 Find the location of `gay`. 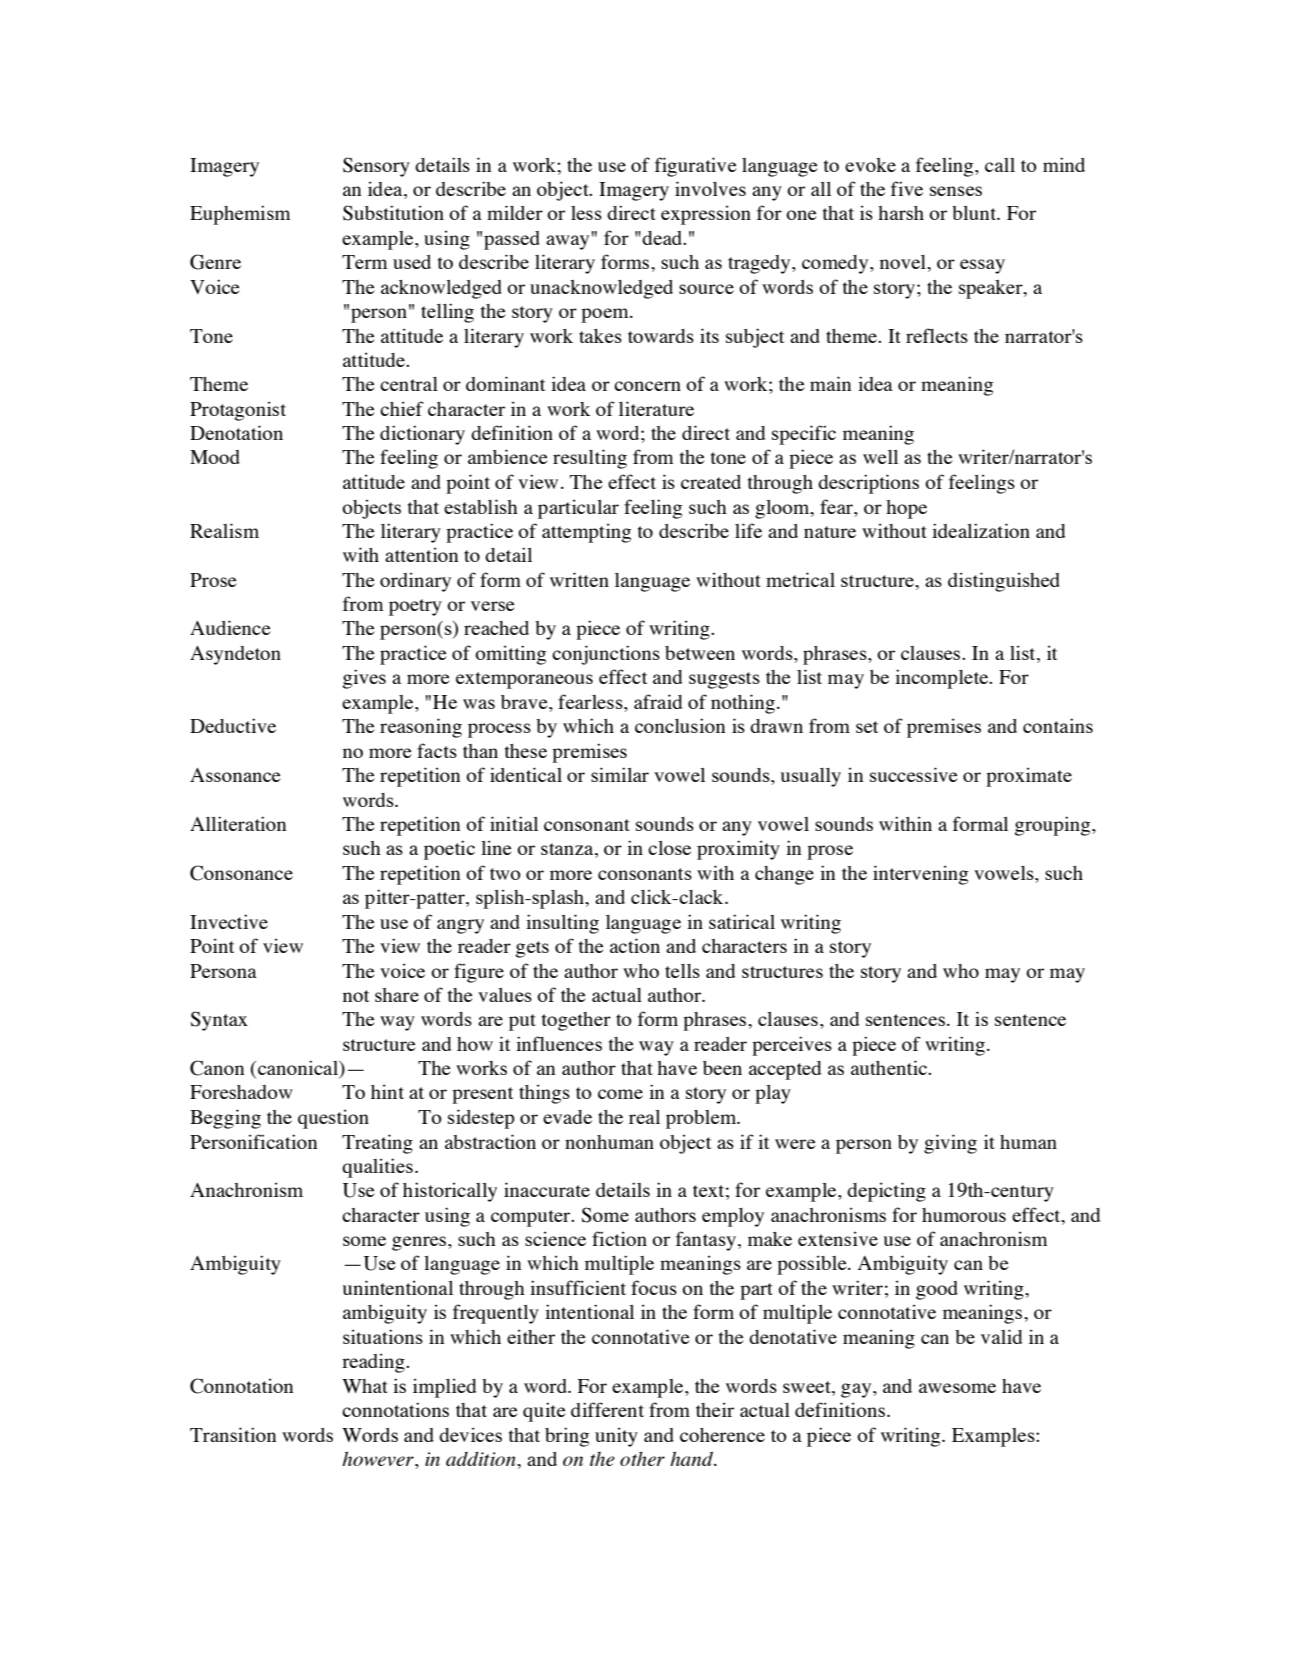

gay is located at coordinates (857, 1390).
